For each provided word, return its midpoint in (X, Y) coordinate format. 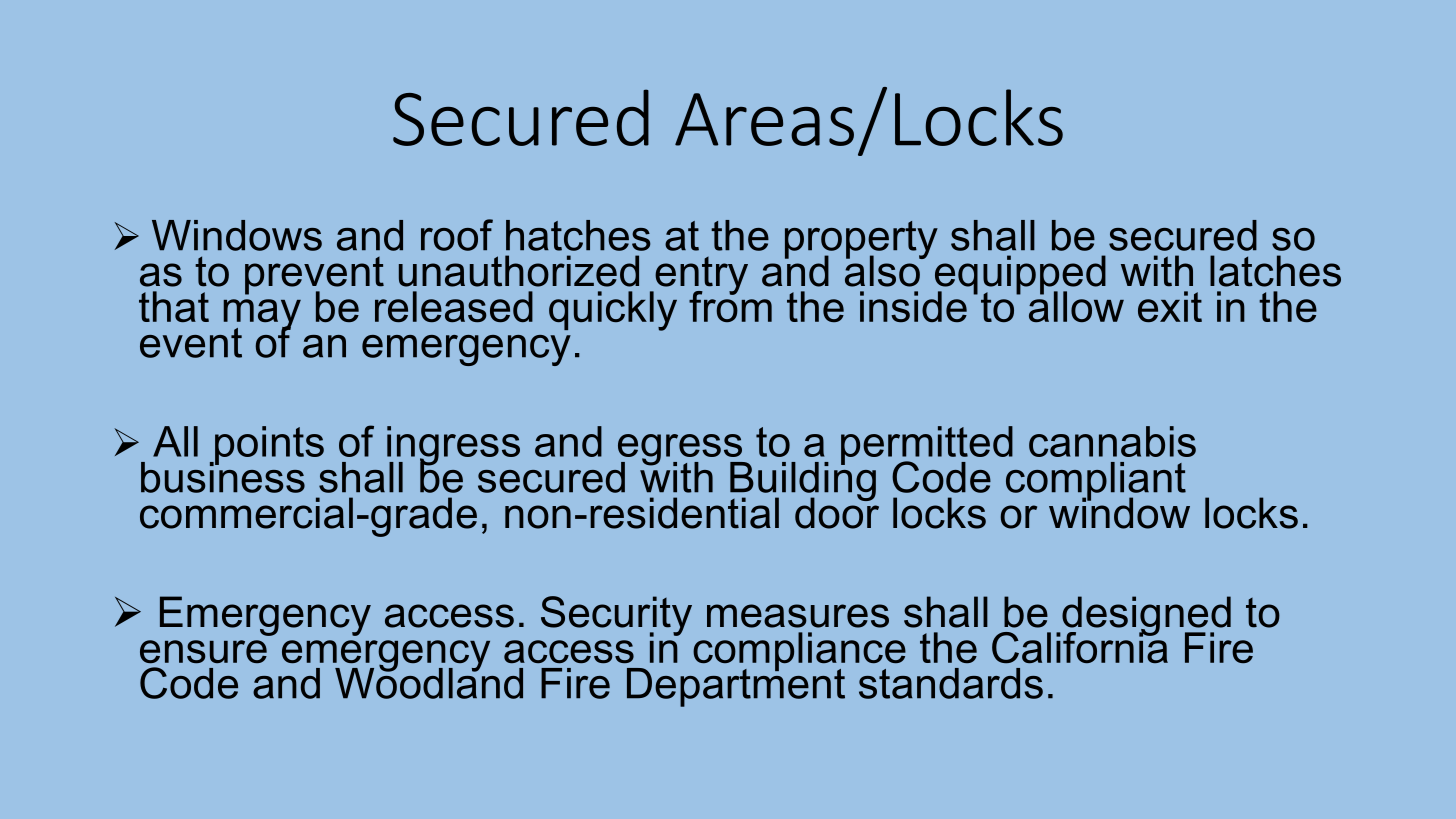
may (262, 316)
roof (457, 235)
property (861, 241)
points (268, 446)
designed (1145, 617)
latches (1275, 271)
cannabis (1112, 441)
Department (736, 686)
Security (616, 616)
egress (681, 451)
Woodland (429, 682)
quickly (613, 311)
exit (1170, 306)
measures (798, 616)
